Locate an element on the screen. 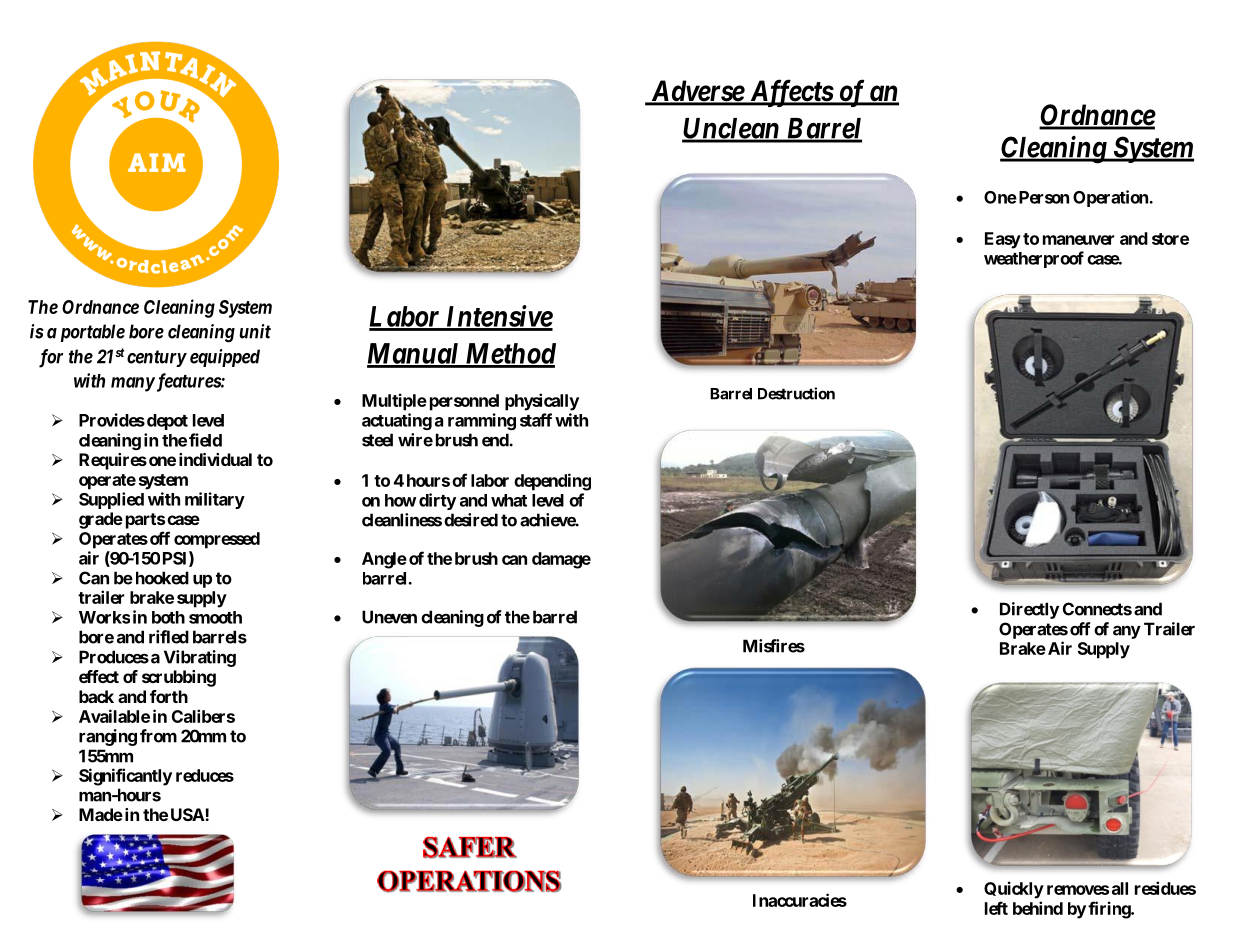 The height and width of the screenshot is (952, 1233). maneuver is located at coordinates (1078, 240).
